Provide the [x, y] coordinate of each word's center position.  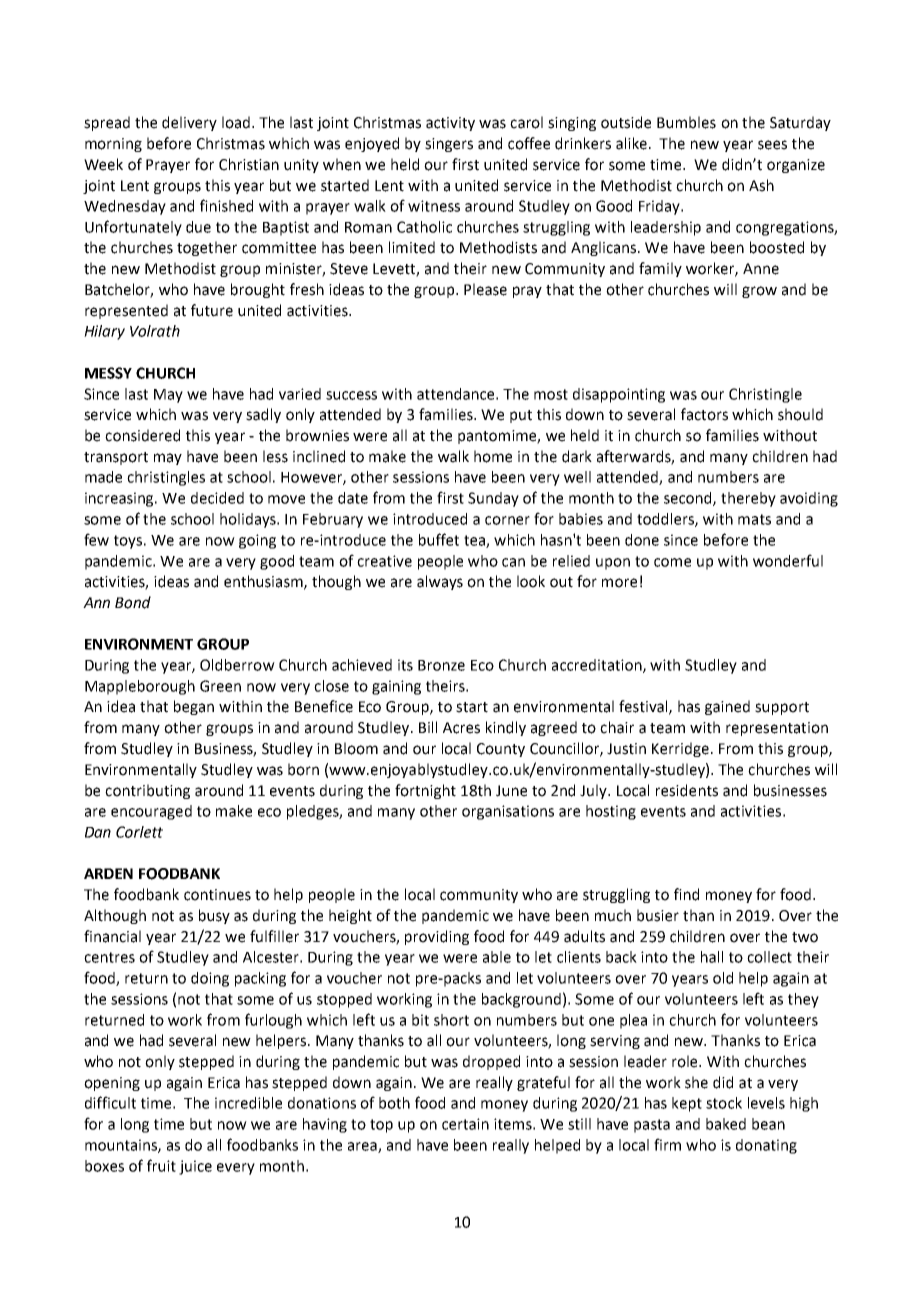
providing [437, 937]
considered [142, 435]
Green [220, 686]
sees [772, 145]
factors [704, 414]
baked [726, 1124]
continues [217, 895]
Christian [249, 164]
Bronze [441, 665]
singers [449, 145]
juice [195, 1167]
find [686, 894]
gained [727, 707]
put [521, 416]
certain [465, 1124]
